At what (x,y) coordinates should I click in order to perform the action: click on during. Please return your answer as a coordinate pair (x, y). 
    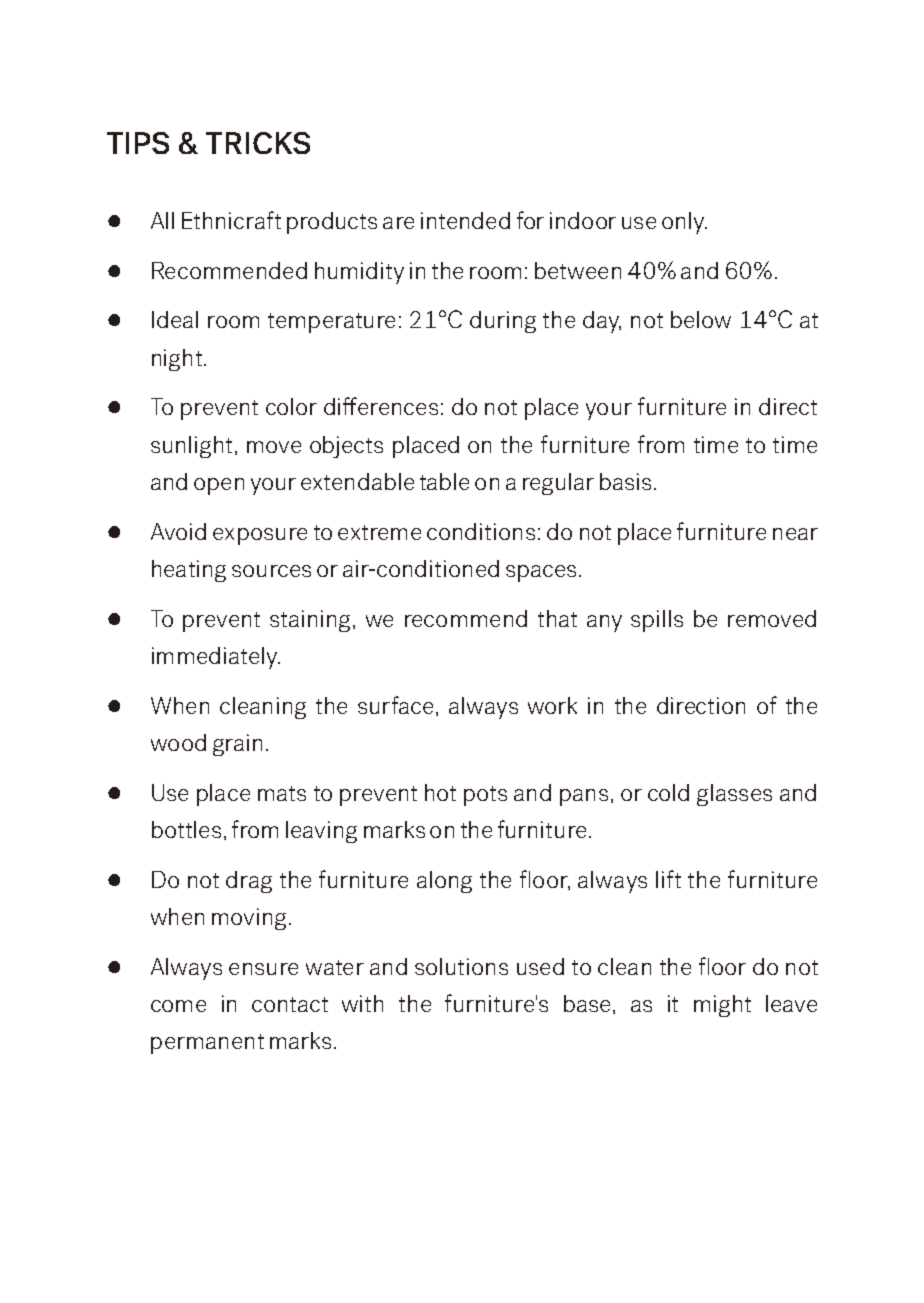
    Looking at the image, I should click on (503, 322).
